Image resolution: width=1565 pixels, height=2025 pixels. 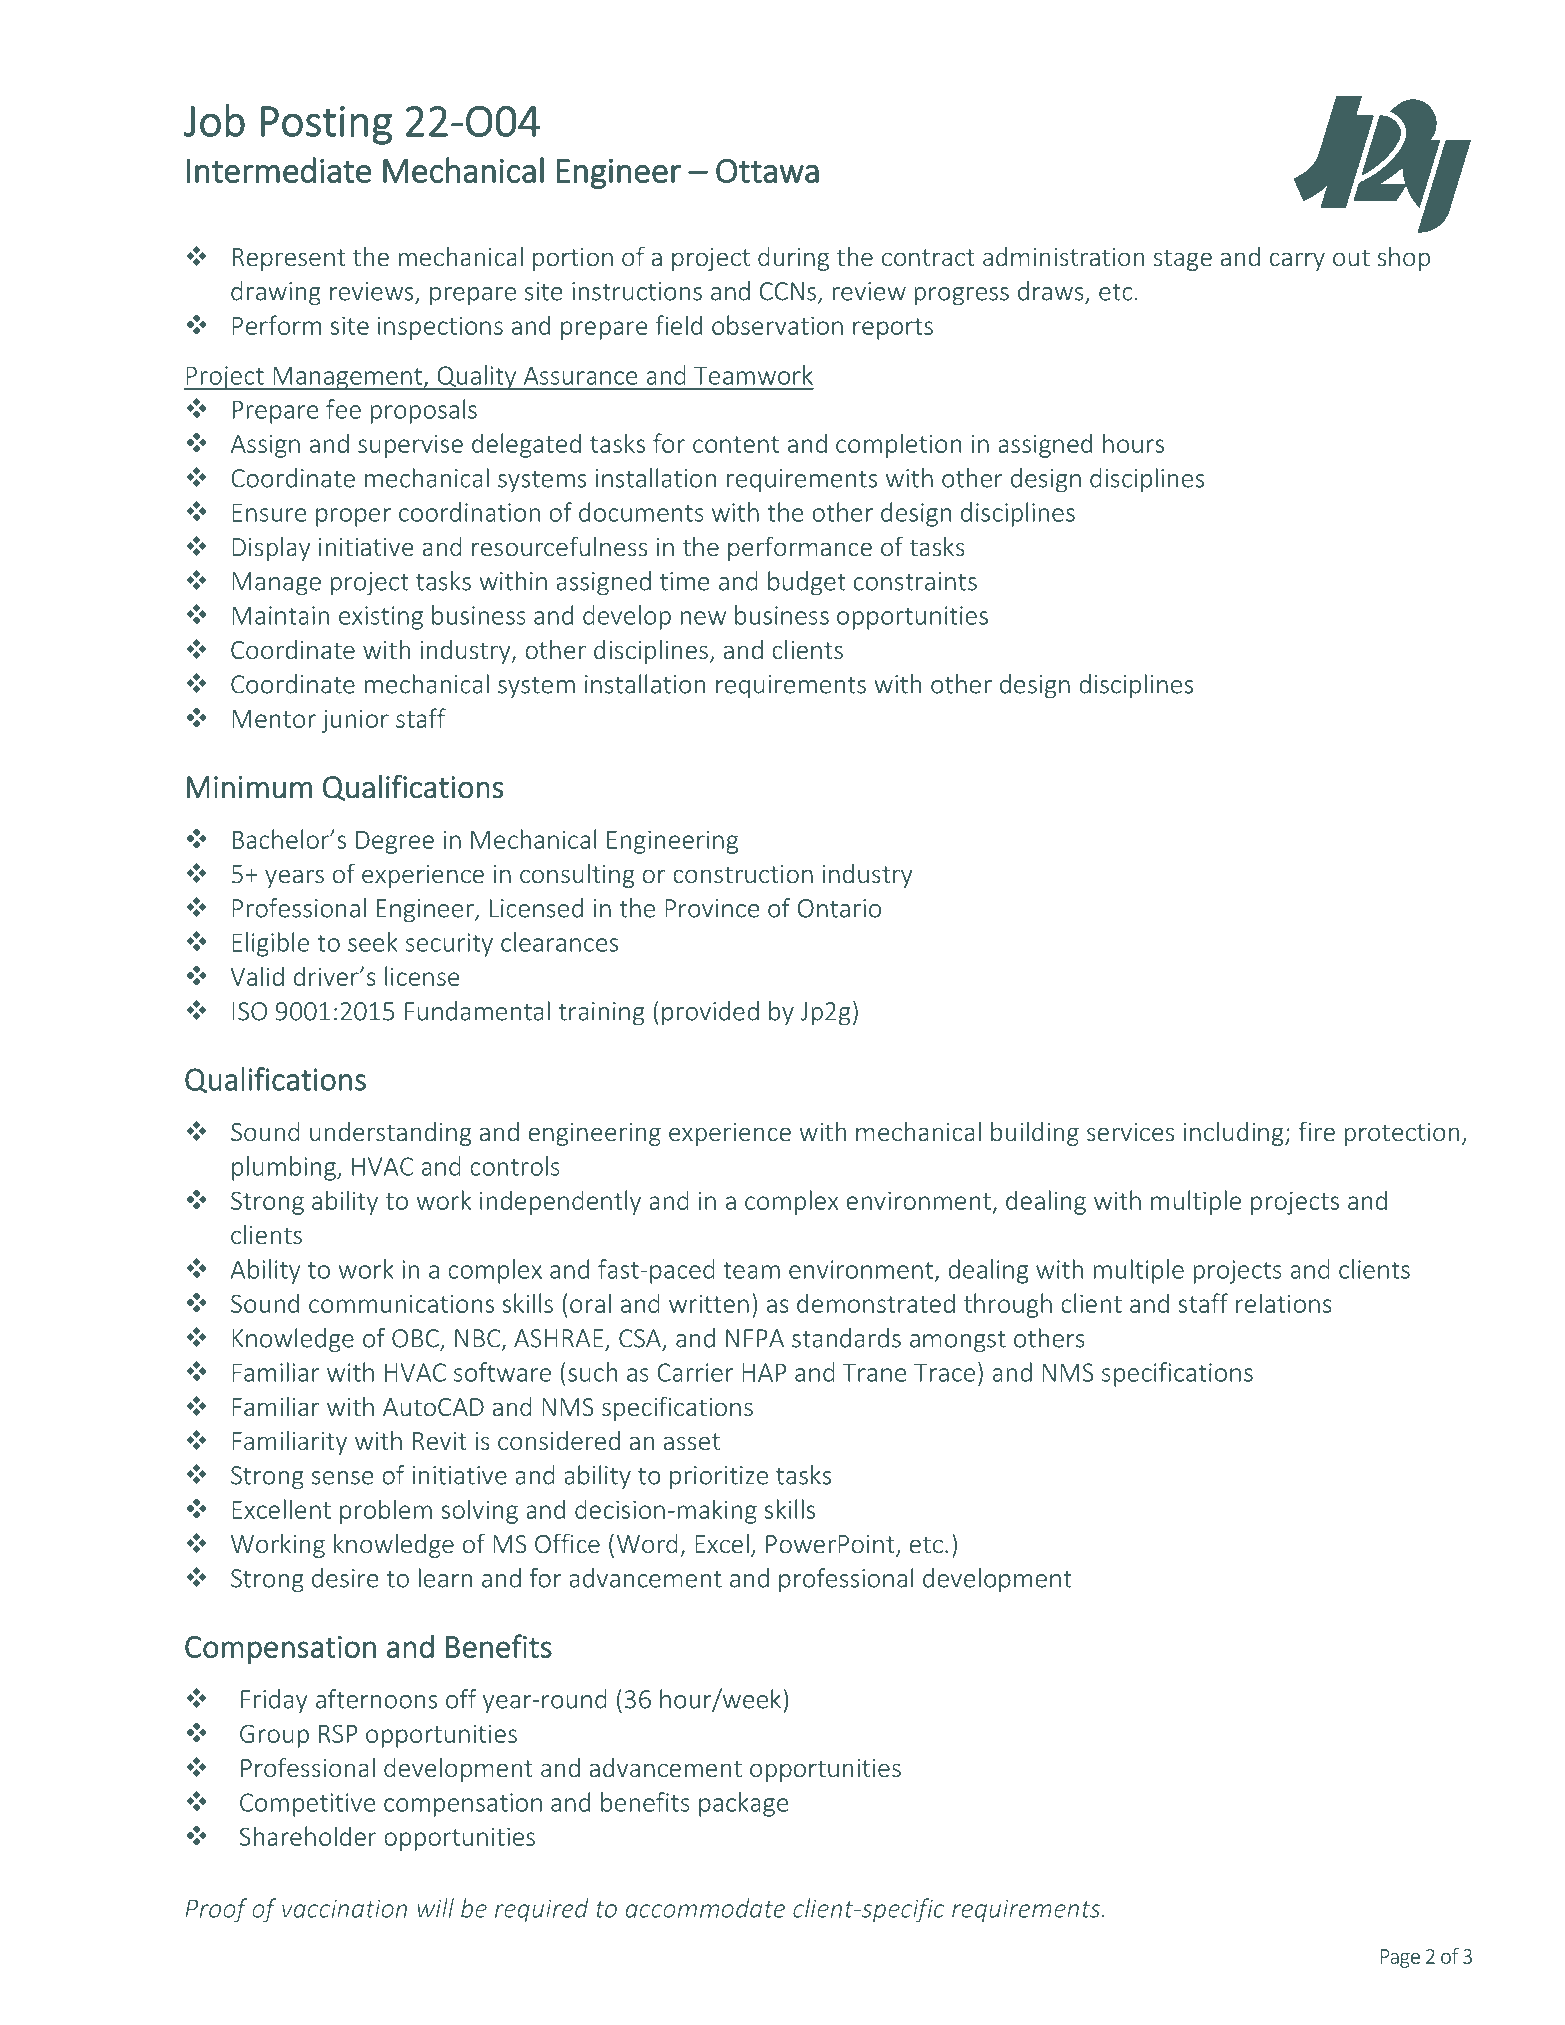 I want to click on Ottawa, so click(x=767, y=171).
